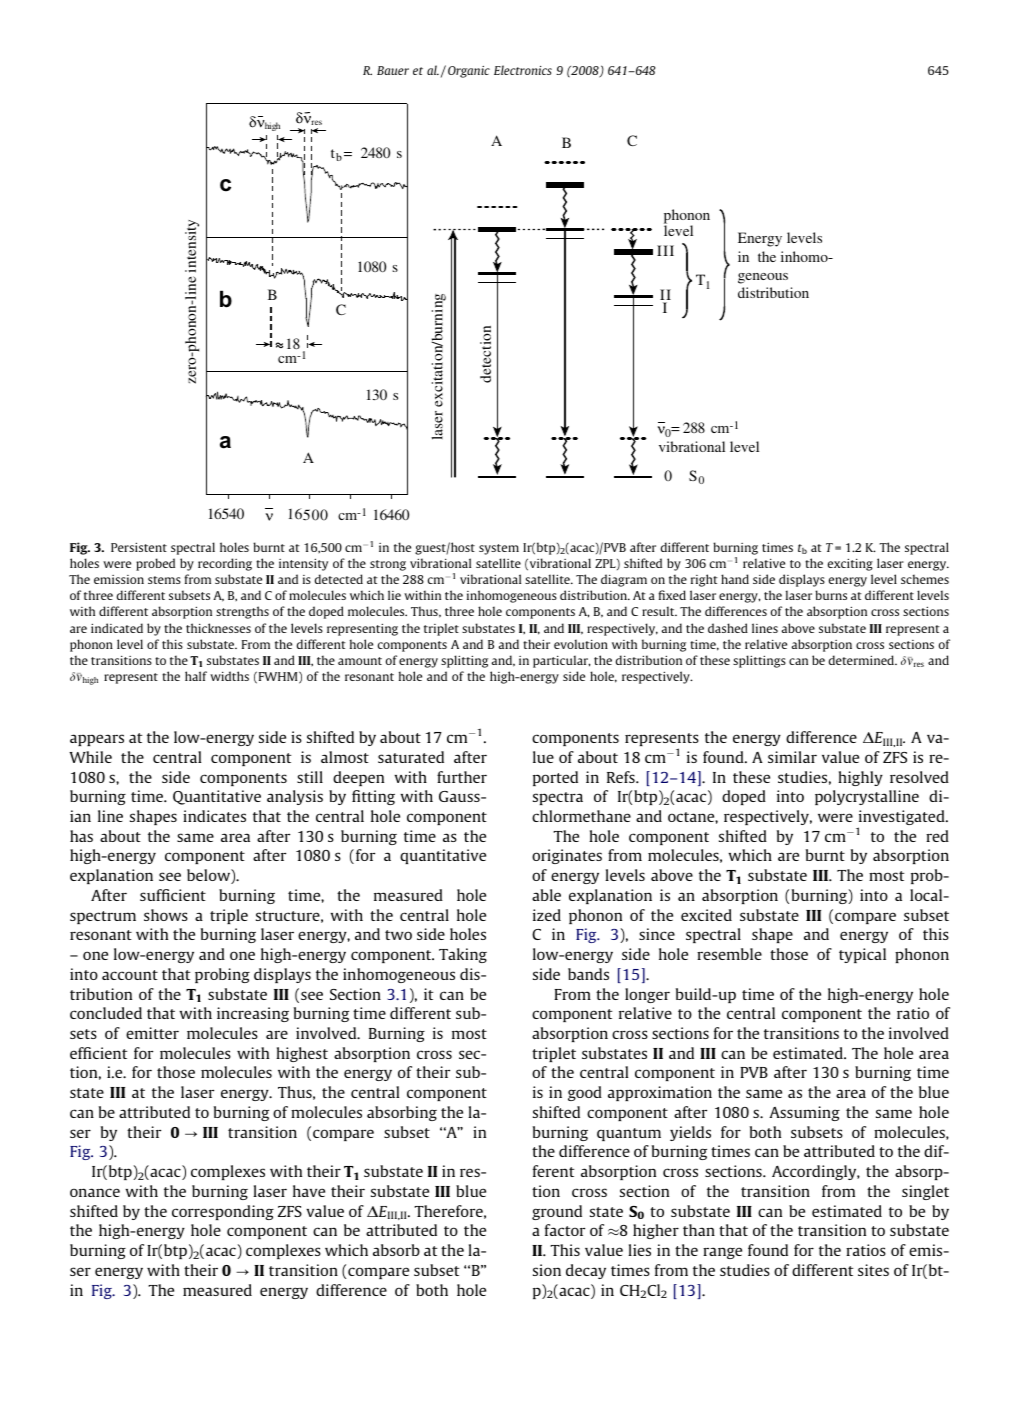 The width and height of the screenshot is (1027, 1401). Describe the element at coordinates (523, 70) in the screenshot. I see `Electronics` at that location.
